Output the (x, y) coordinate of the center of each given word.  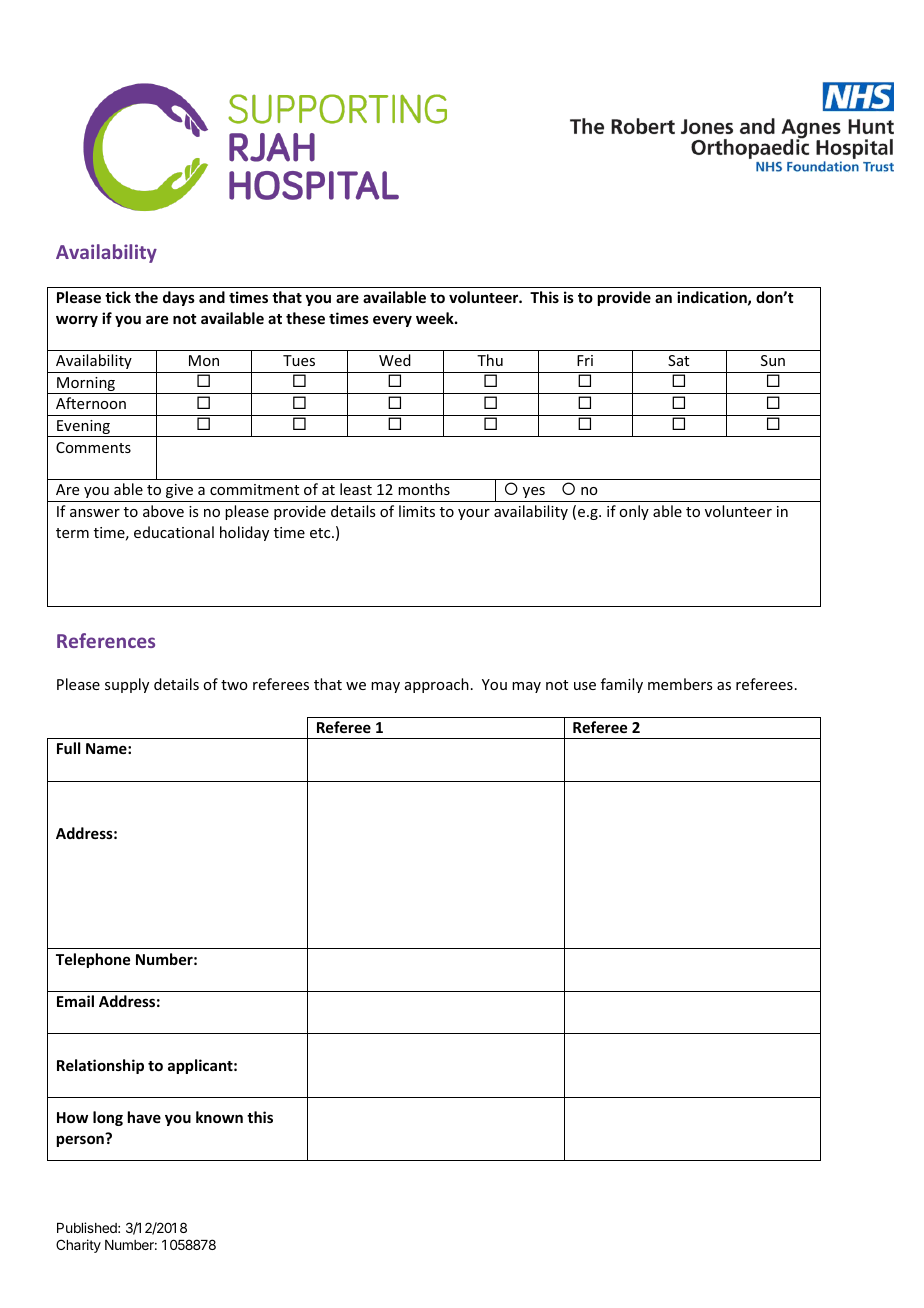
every (392, 321)
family (622, 685)
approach (437, 685)
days (179, 298)
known (219, 1117)
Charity (78, 1246)
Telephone (93, 960)
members (680, 684)
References (106, 640)
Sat (678, 360)
